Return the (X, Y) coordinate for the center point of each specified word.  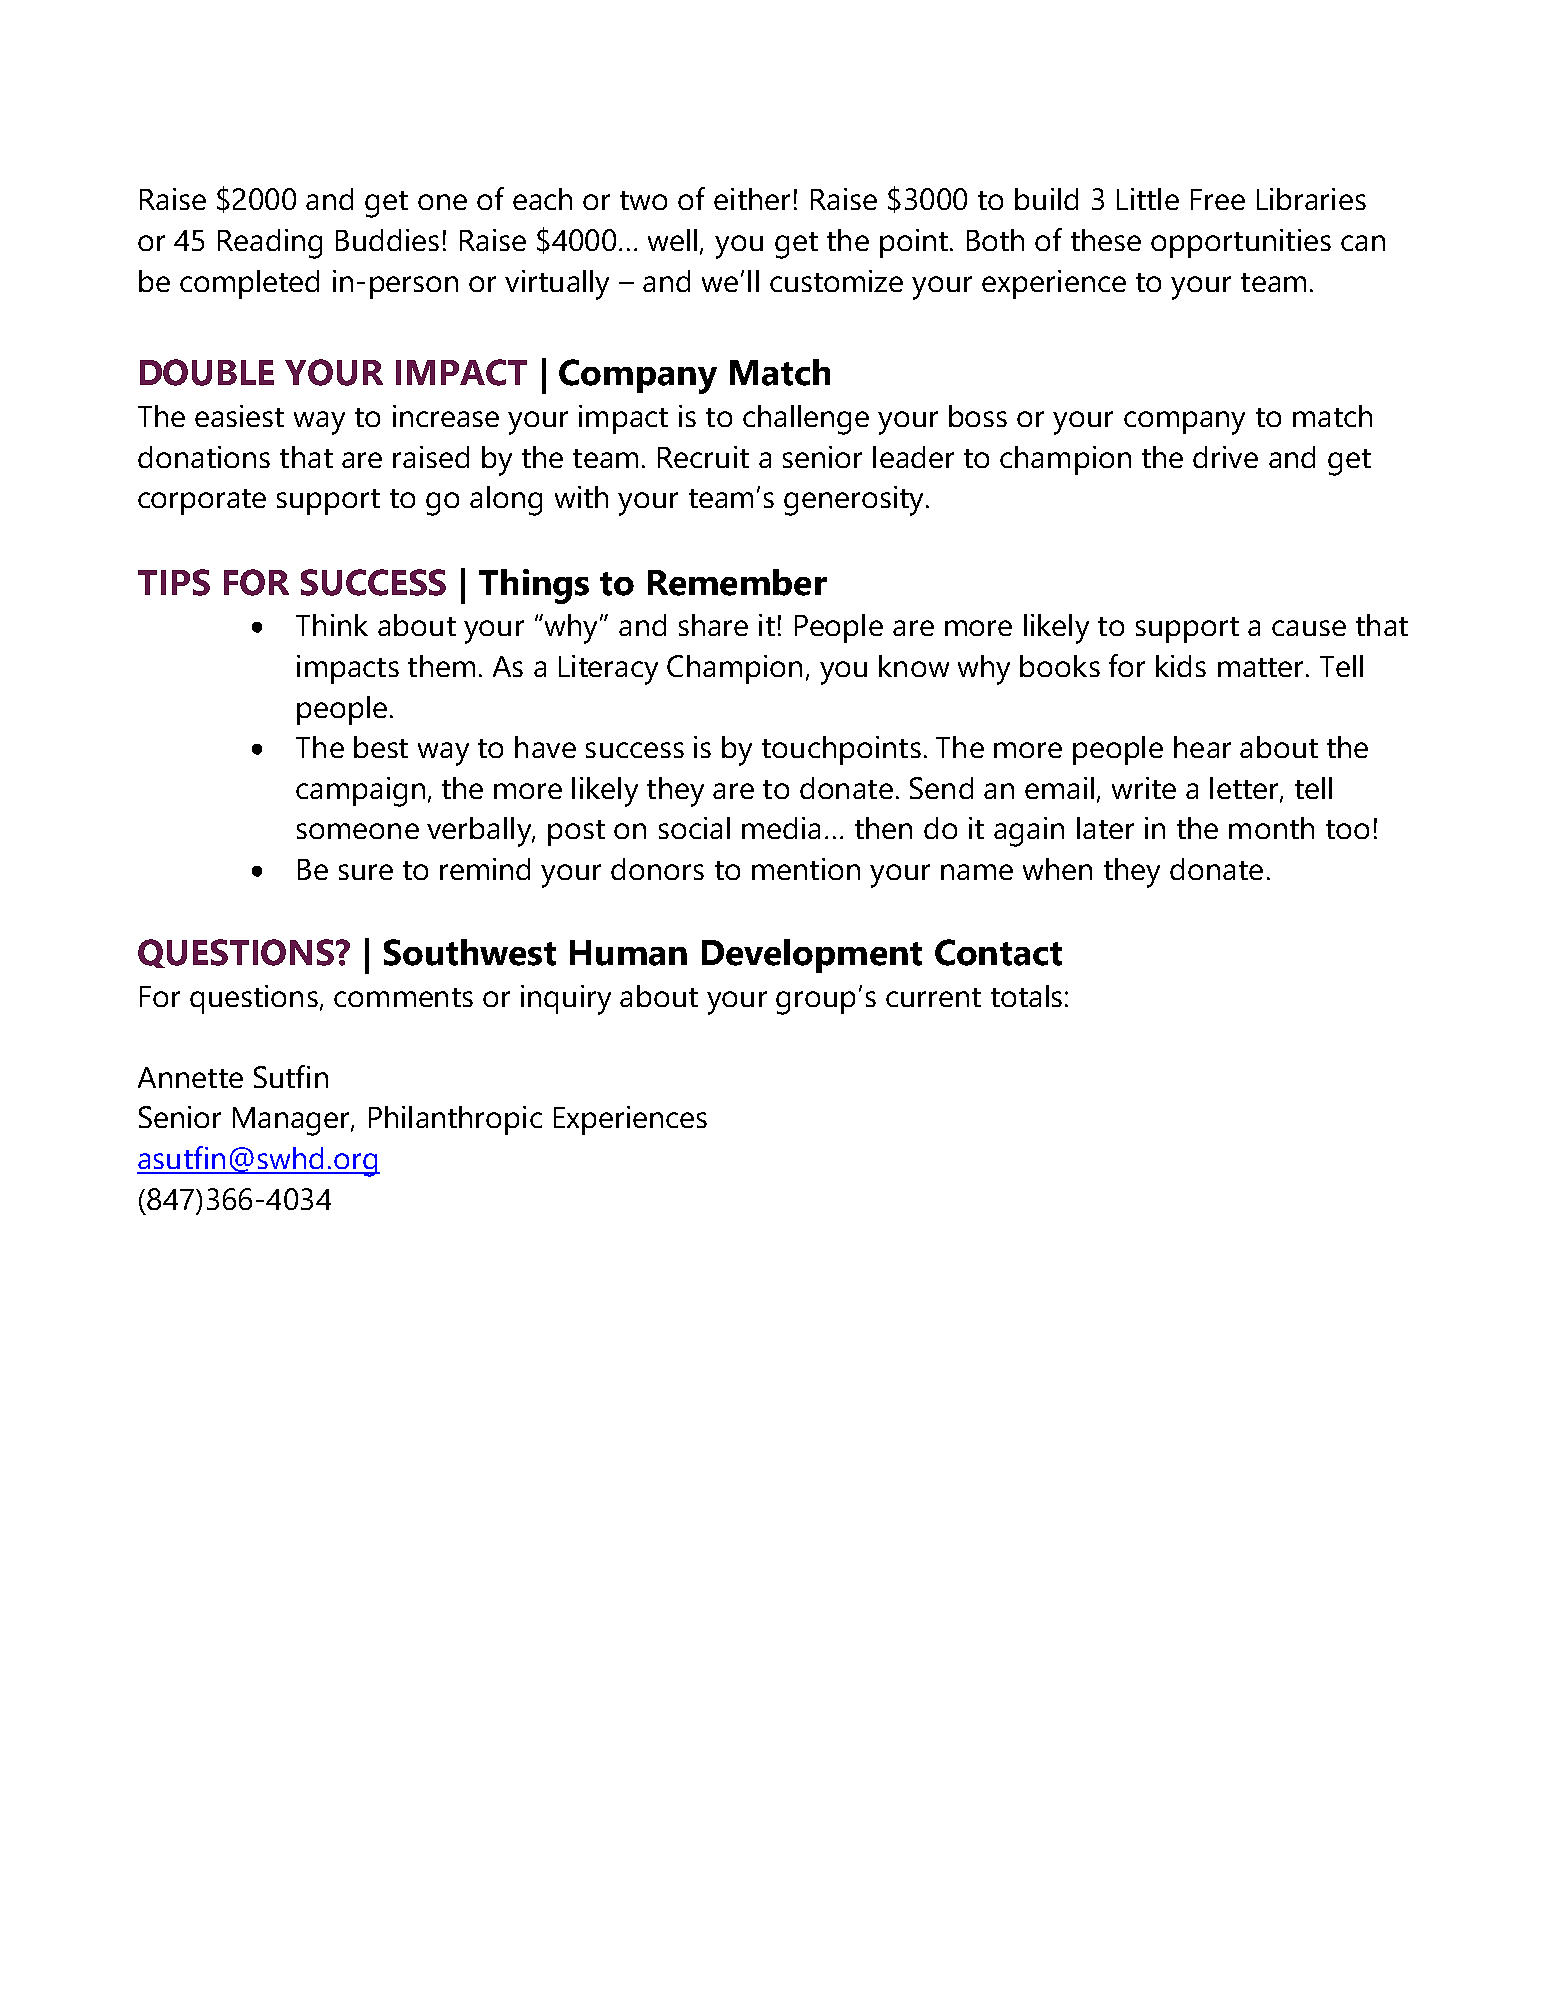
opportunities (1241, 243)
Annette (190, 1077)
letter (1245, 789)
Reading (270, 244)
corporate (202, 502)
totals (1026, 996)
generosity (855, 501)
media (781, 828)
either (752, 199)
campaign (360, 792)
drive (1225, 457)
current (933, 997)
